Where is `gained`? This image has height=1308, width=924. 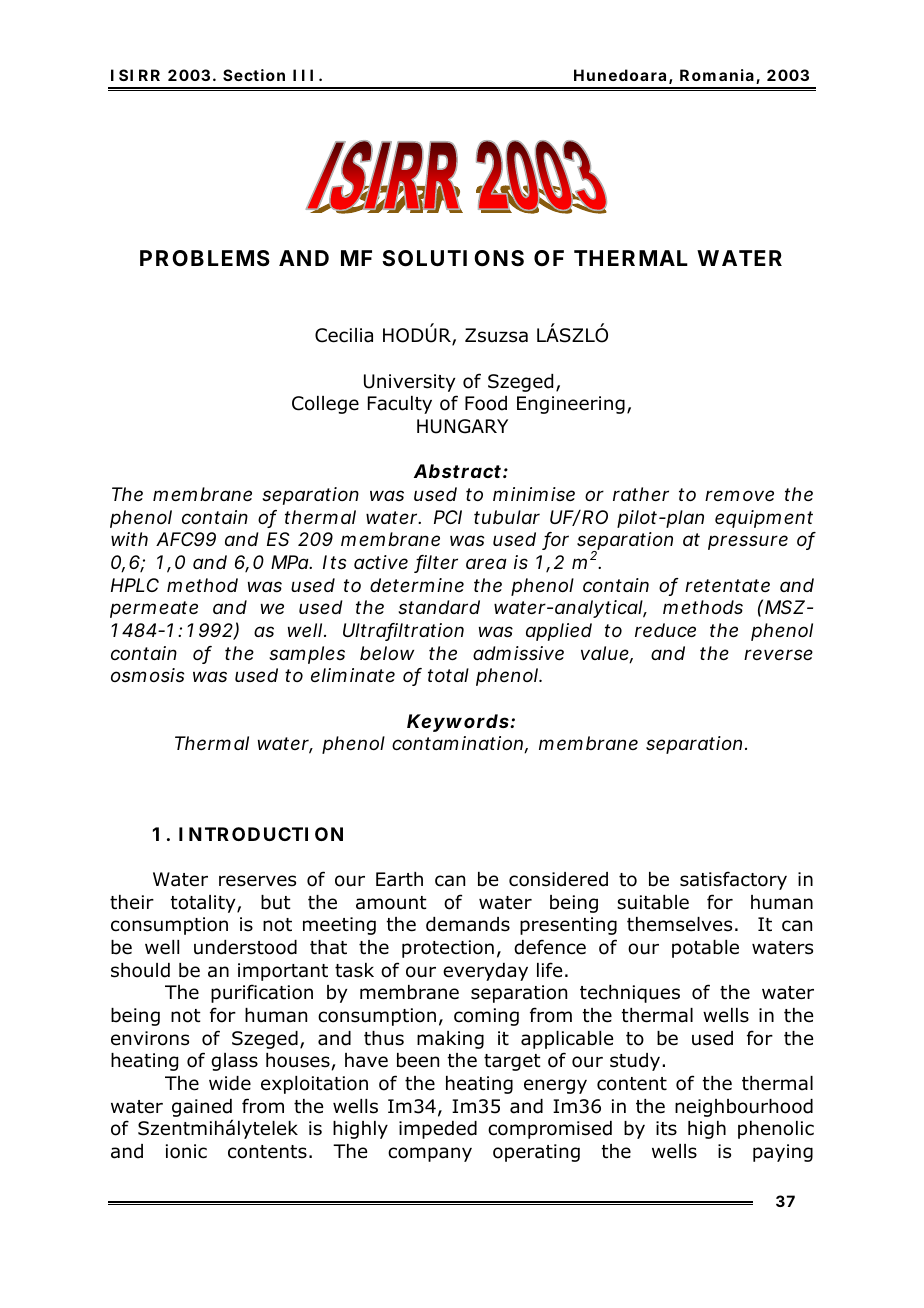
gained is located at coordinates (202, 1108).
